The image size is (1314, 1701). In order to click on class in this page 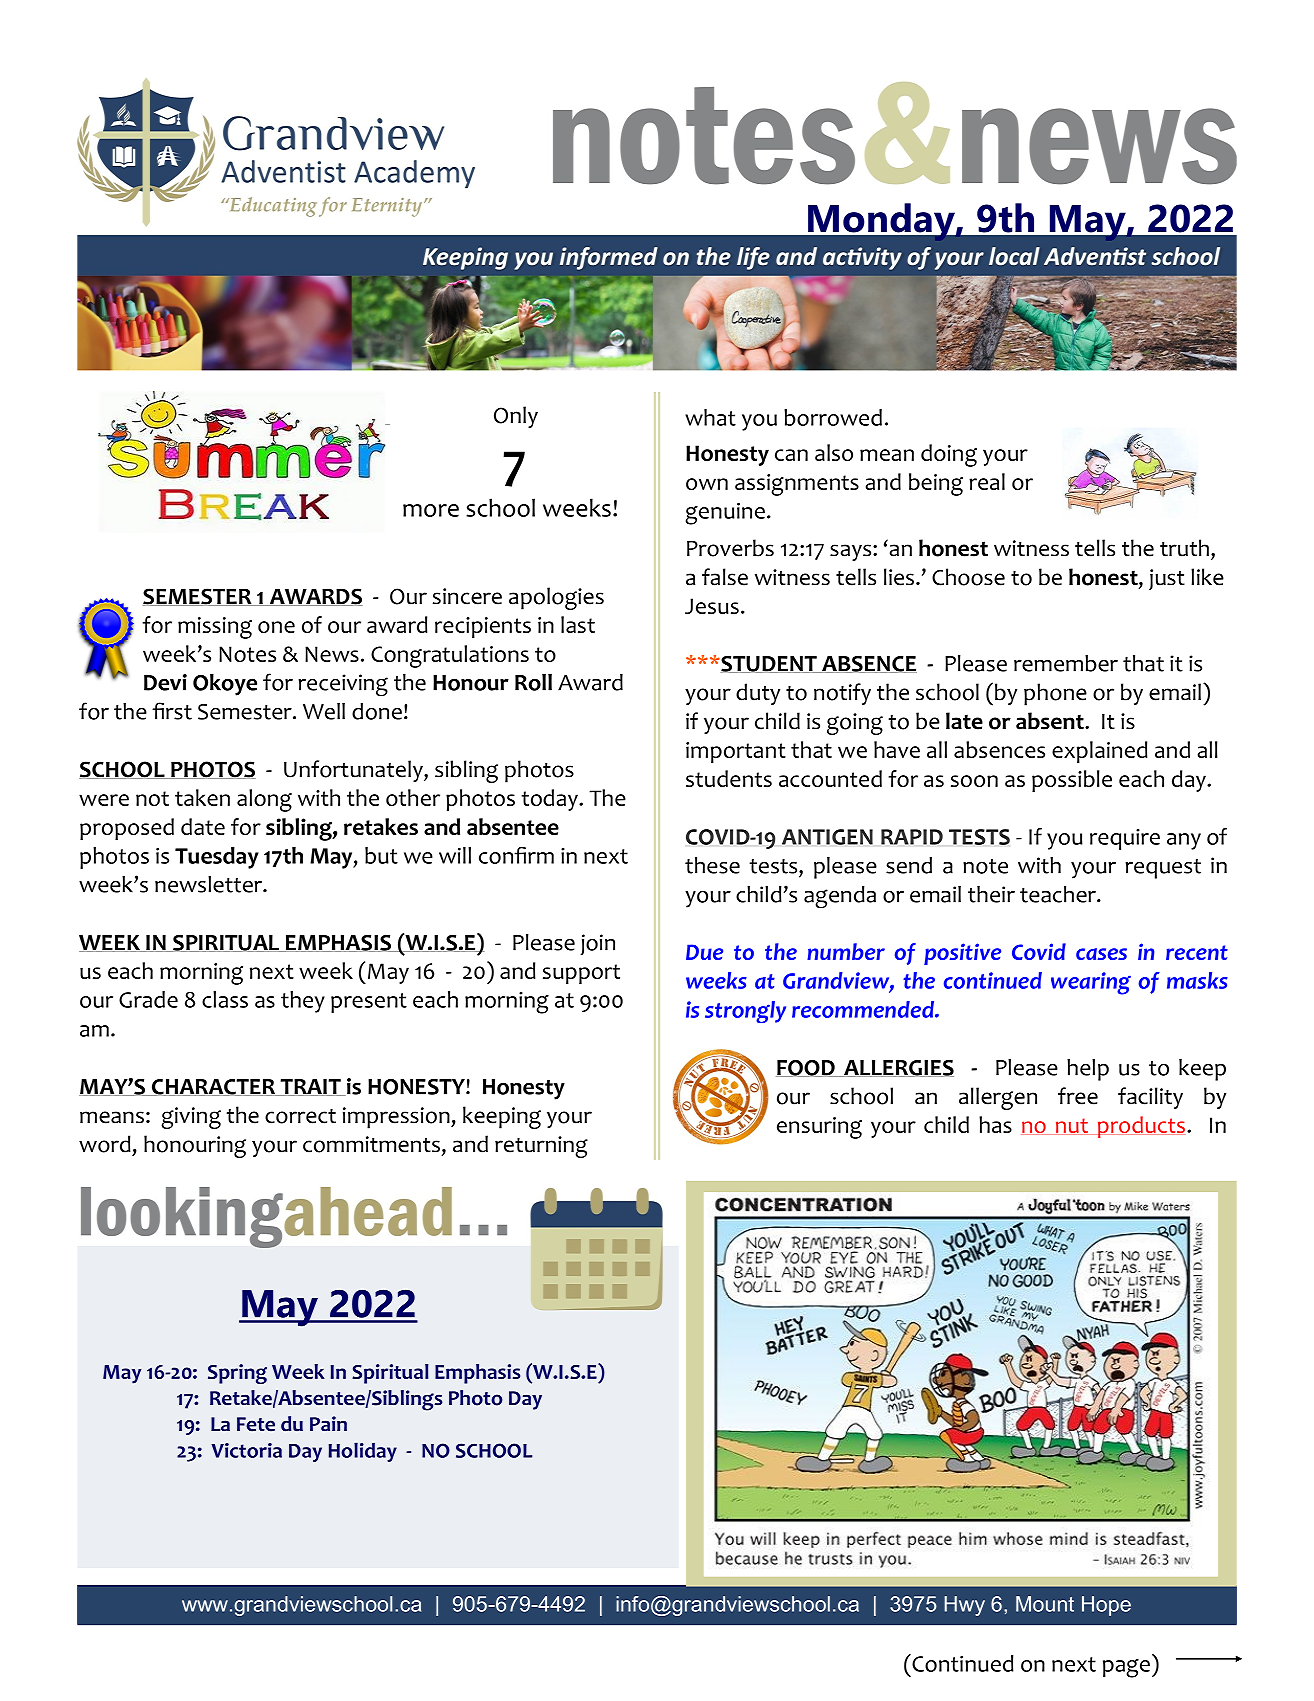, I will do `click(225, 999)`.
